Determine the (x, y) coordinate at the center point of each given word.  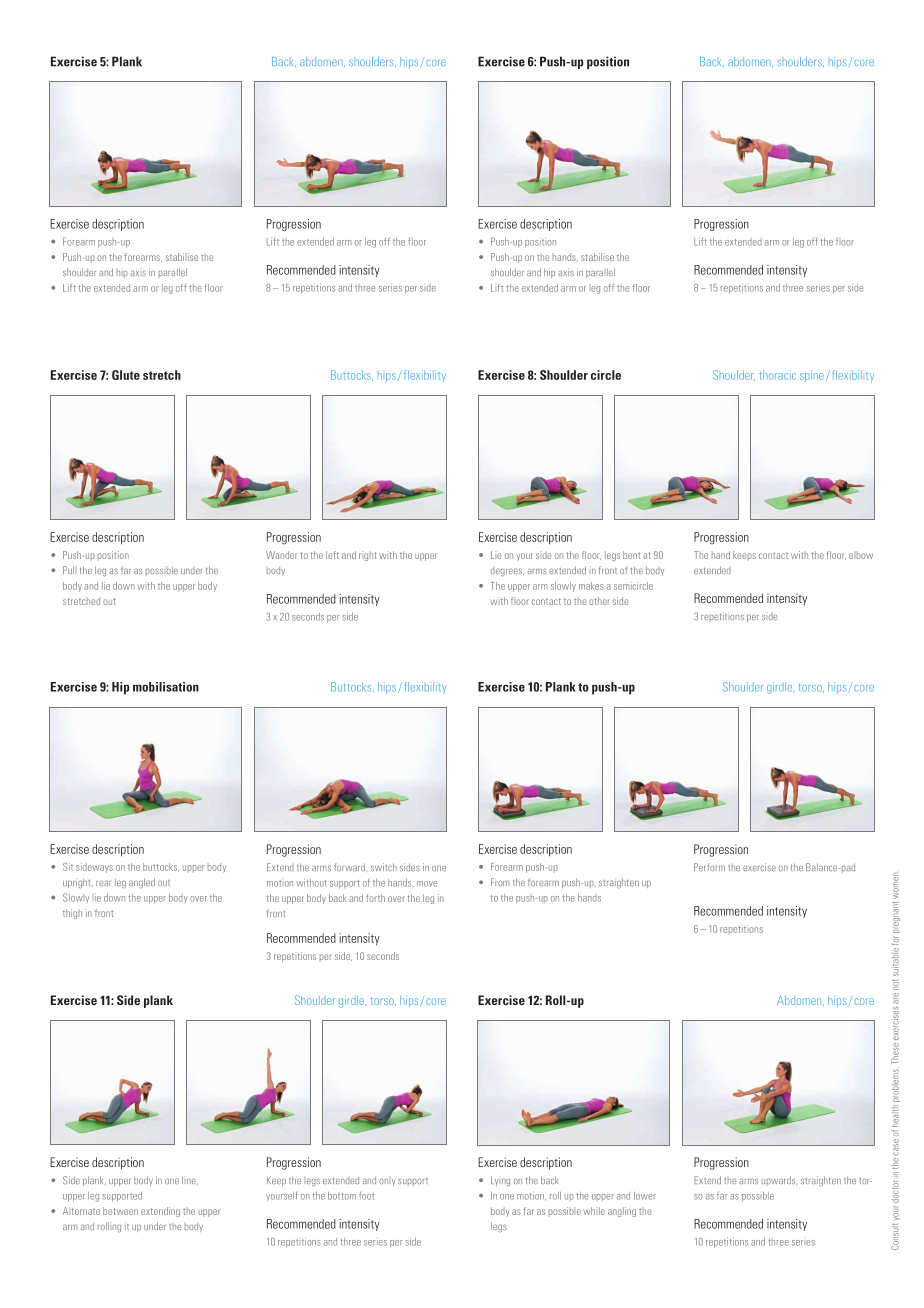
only (387, 1182)
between (120, 1211)
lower (645, 1196)
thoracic (777, 375)
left (332, 555)
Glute (126, 375)
